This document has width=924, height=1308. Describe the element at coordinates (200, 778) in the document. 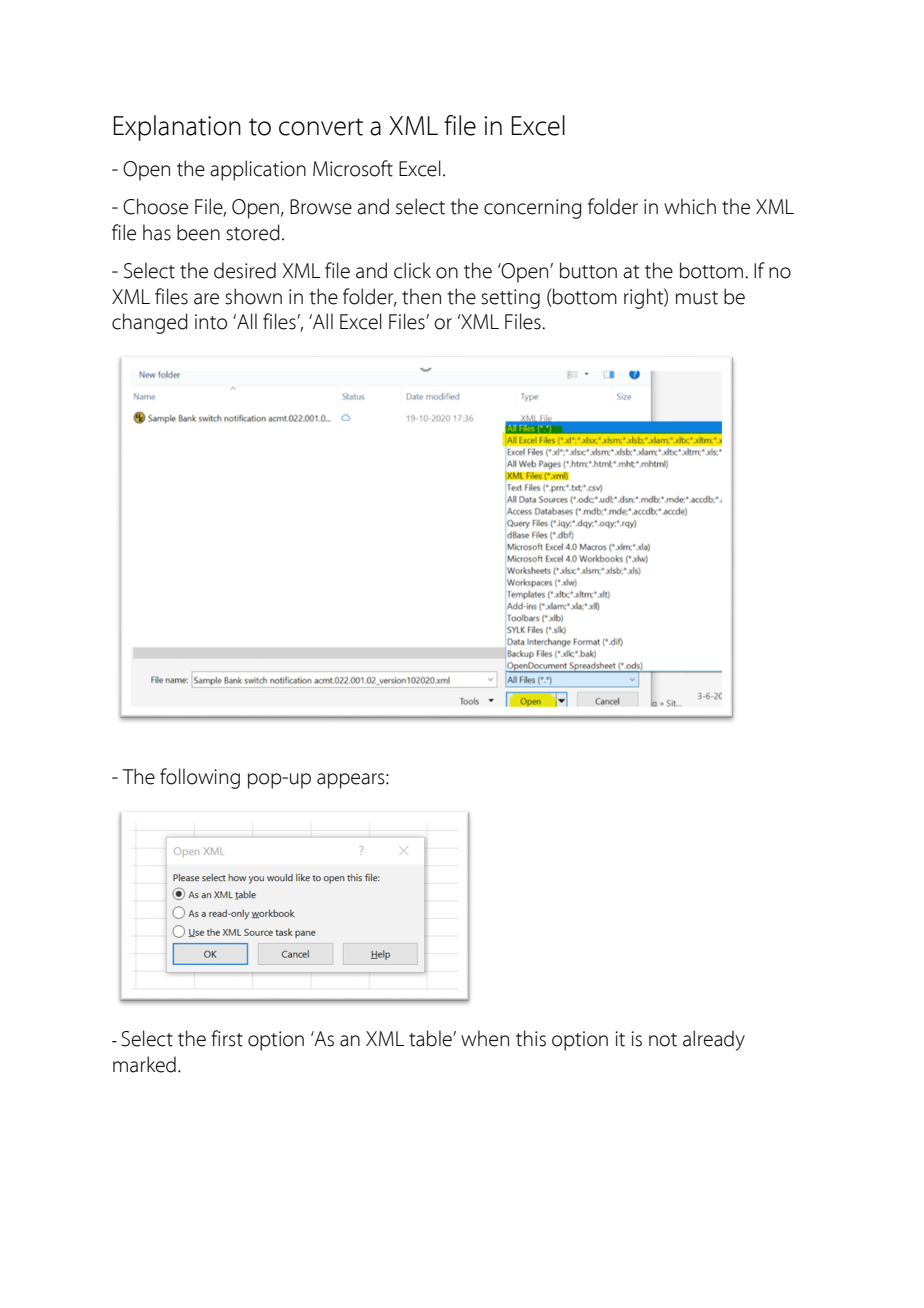

I see `following` at that location.
